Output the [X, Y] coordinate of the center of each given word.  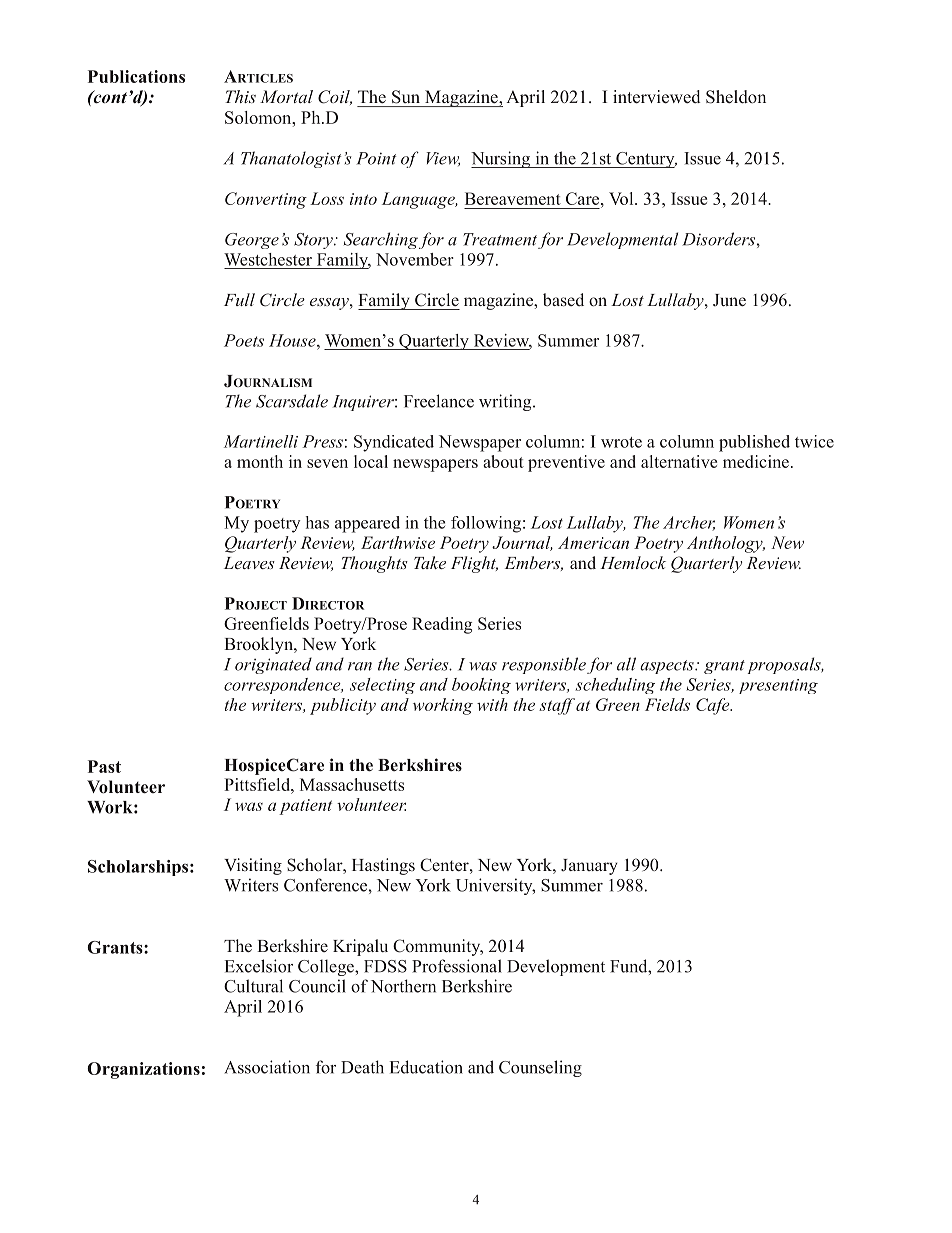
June [729, 300]
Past [104, 766]
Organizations [143, 1070]
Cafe [714, 706]
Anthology [726, 544]
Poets [244, 340]
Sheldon [736, 97]
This [240, 96]
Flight [474, 564]
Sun [406, 97]
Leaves [249, 563]
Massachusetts [352, 784]
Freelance [439, 401]
